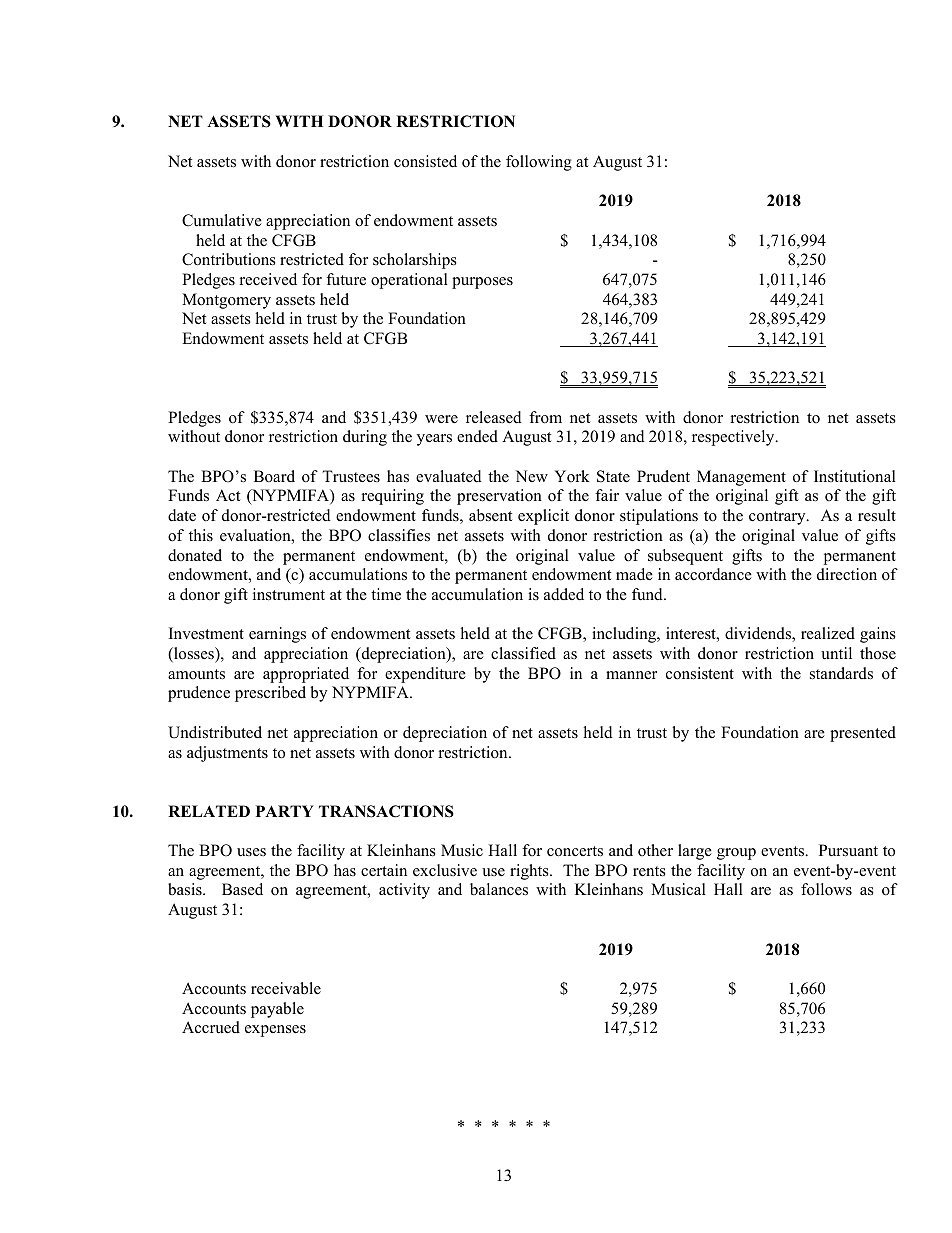  What do you see at coordinates (564, 594) in the screenshot?
I see `added` at bounding box center [564, 594].
